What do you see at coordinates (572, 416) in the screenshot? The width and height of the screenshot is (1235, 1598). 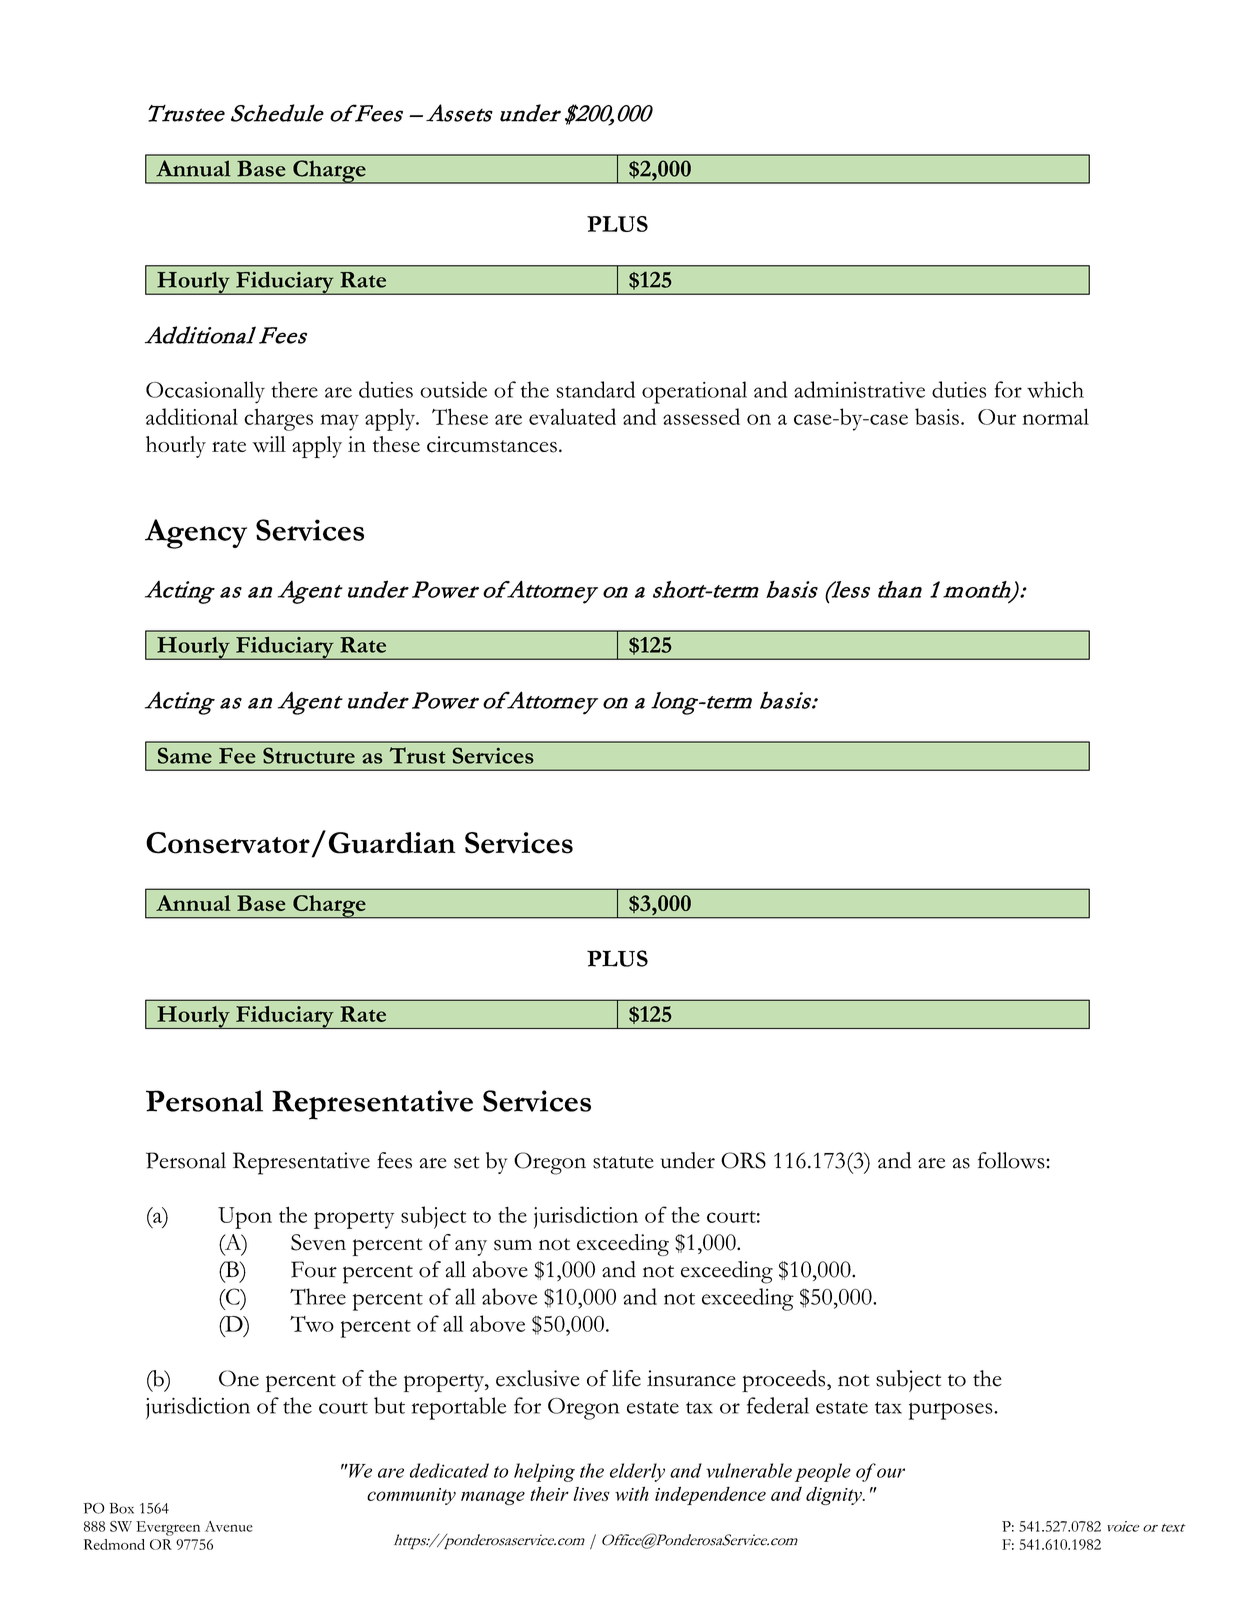 I see `evaluated` at bounding box center [572, 416].
